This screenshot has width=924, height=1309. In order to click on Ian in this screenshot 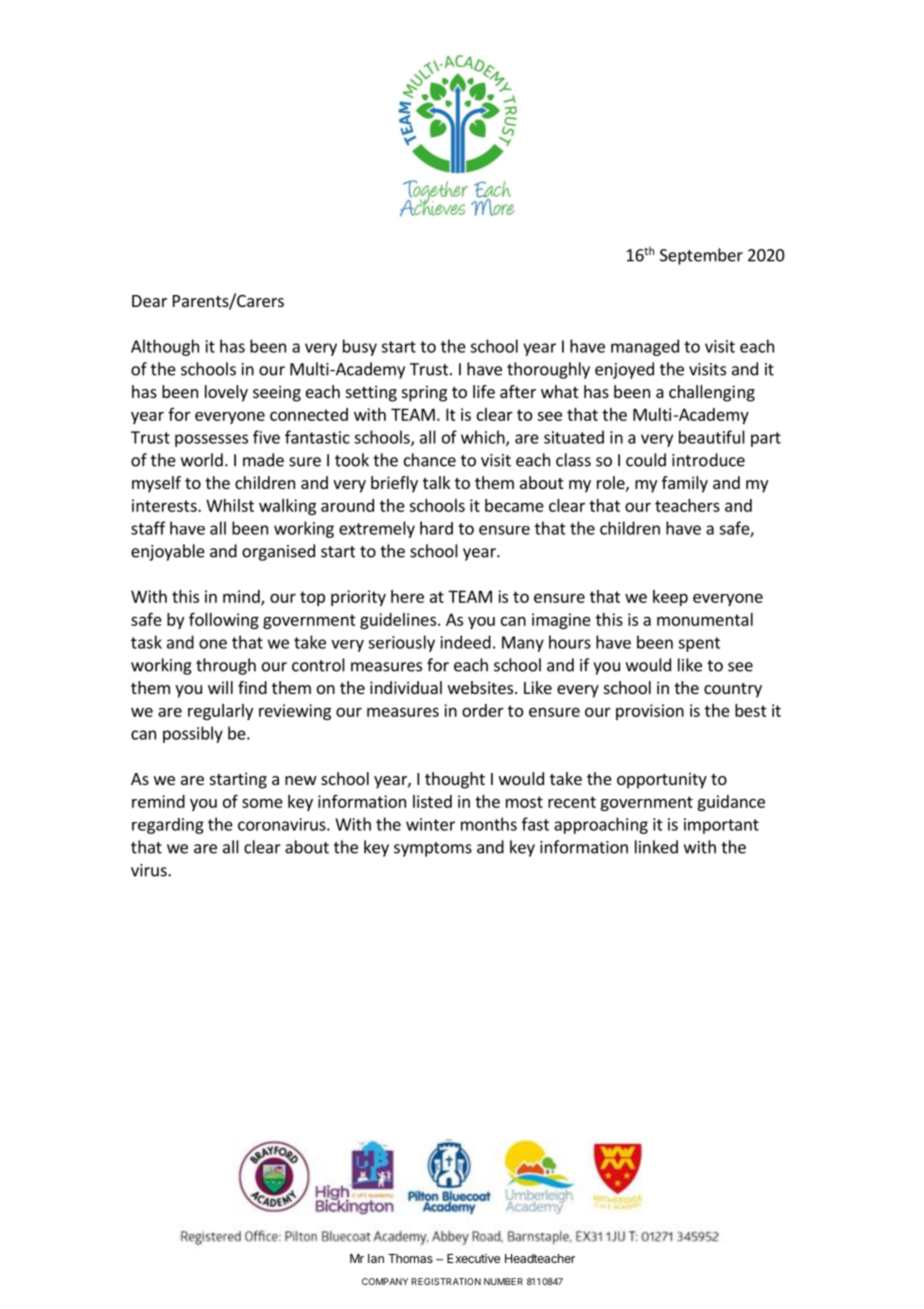, I will do `click(376, 1258)`.
